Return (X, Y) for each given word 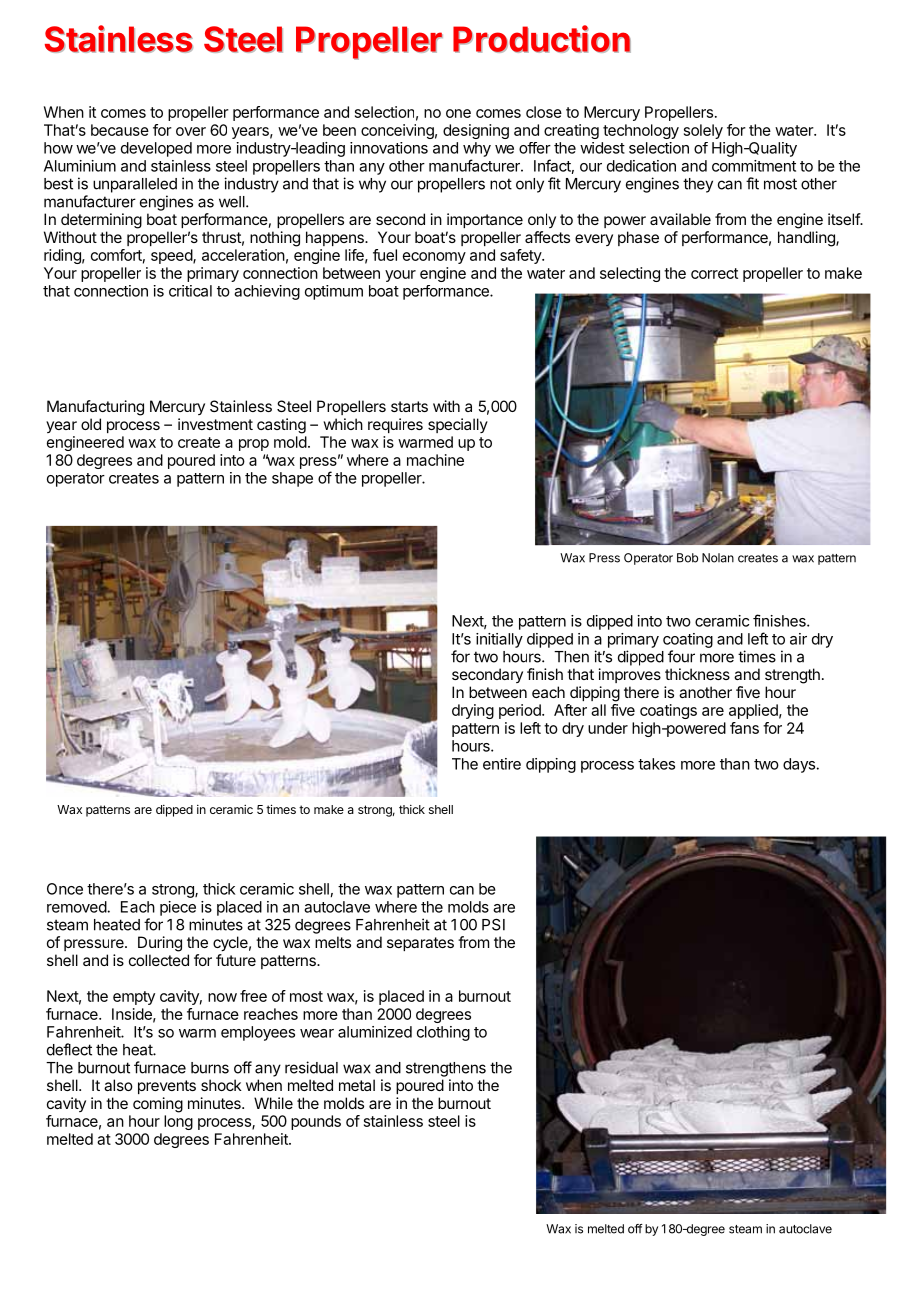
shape (292, 479)
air (798, 639)
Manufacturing (95, 408)
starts (409, 406)
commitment (754, 166)
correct (714, 273)
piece (178, 908)
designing (476, 131)
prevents (167, 1087)
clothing (443, 1033)
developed (156, 149)
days (799, 765)
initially (499, 640)
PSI (493, 925)
